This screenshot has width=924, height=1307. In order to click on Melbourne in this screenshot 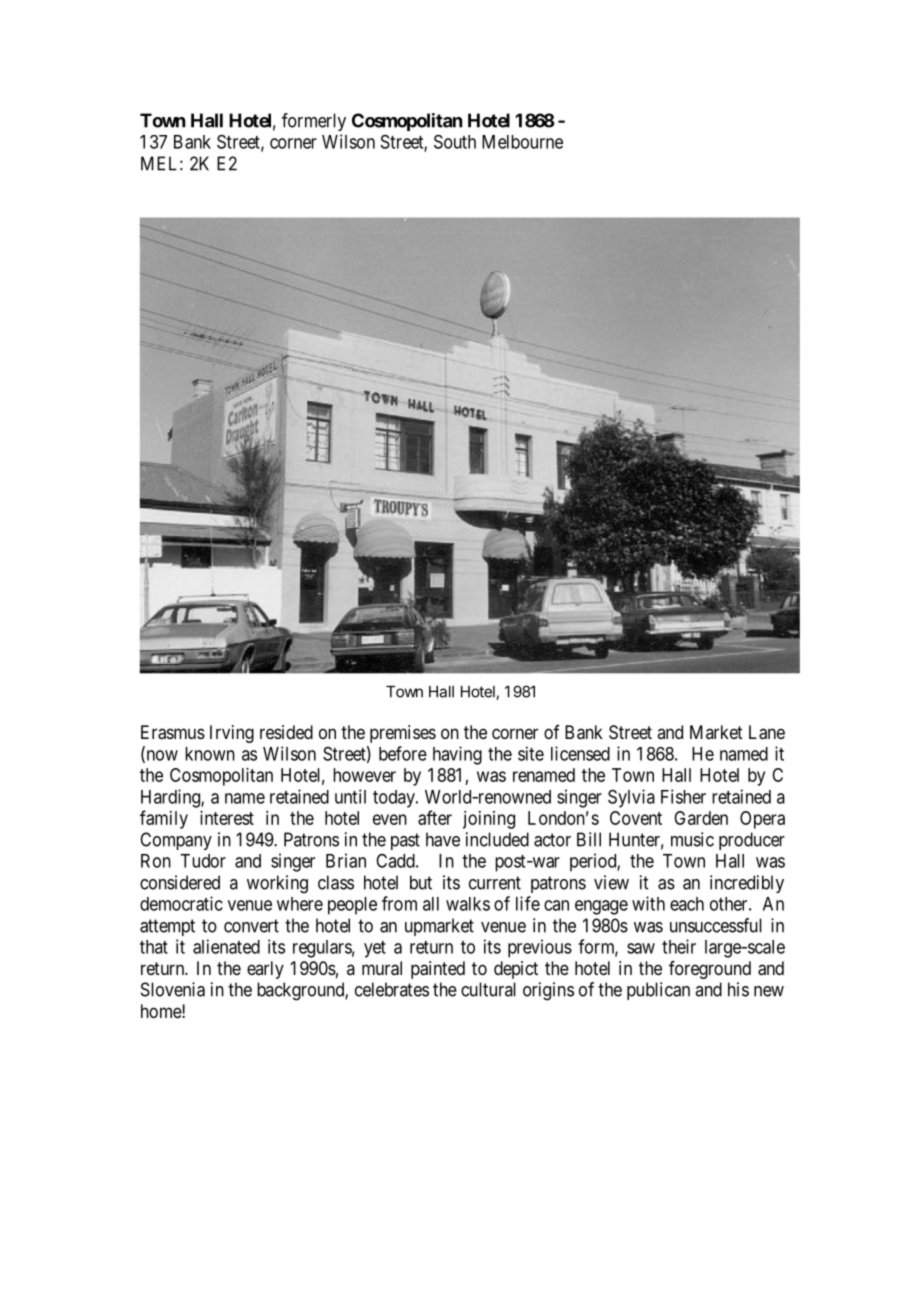, I will do `click(522, 142)`.
